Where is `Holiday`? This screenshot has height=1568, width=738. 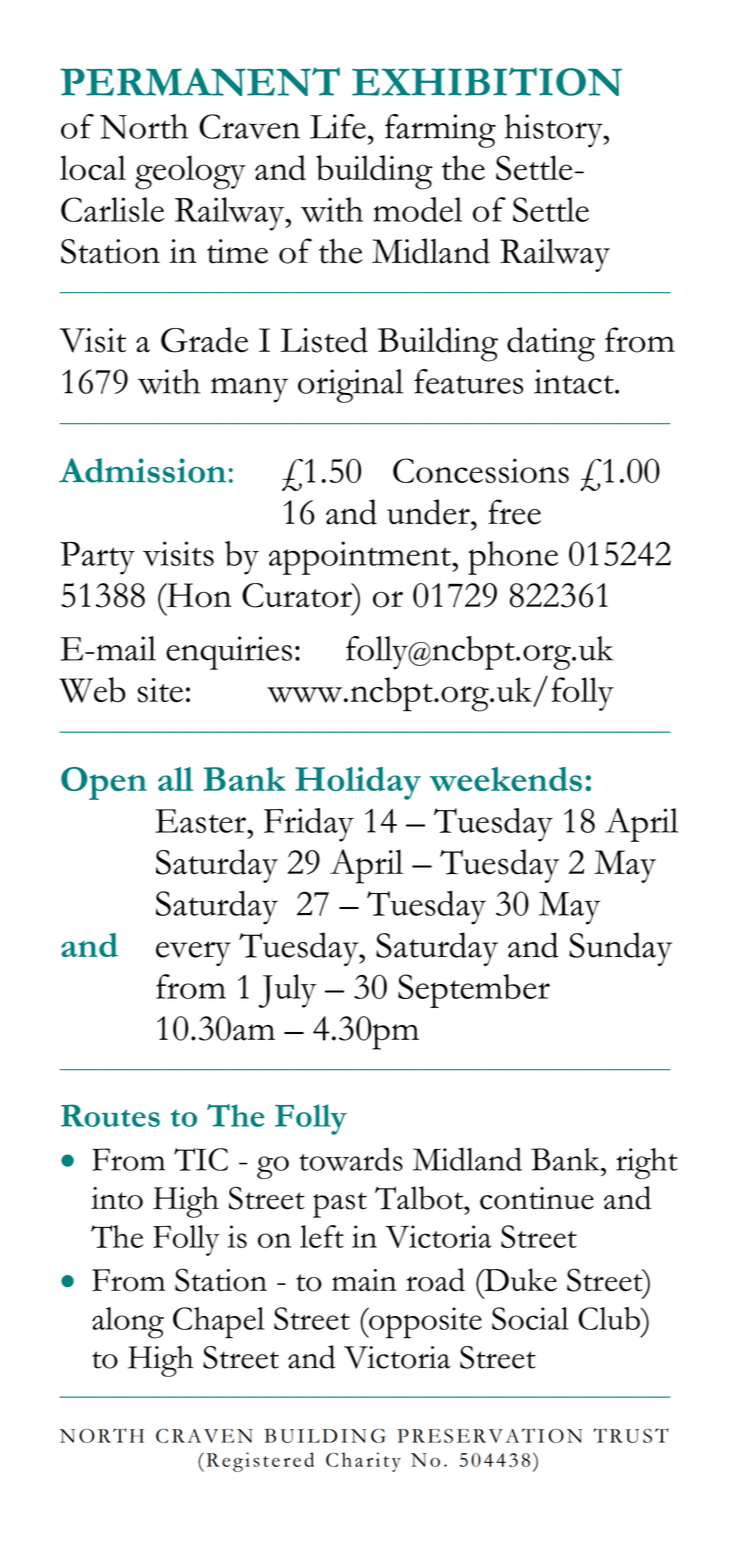 Holiday is located at coordinates (358, 783).
